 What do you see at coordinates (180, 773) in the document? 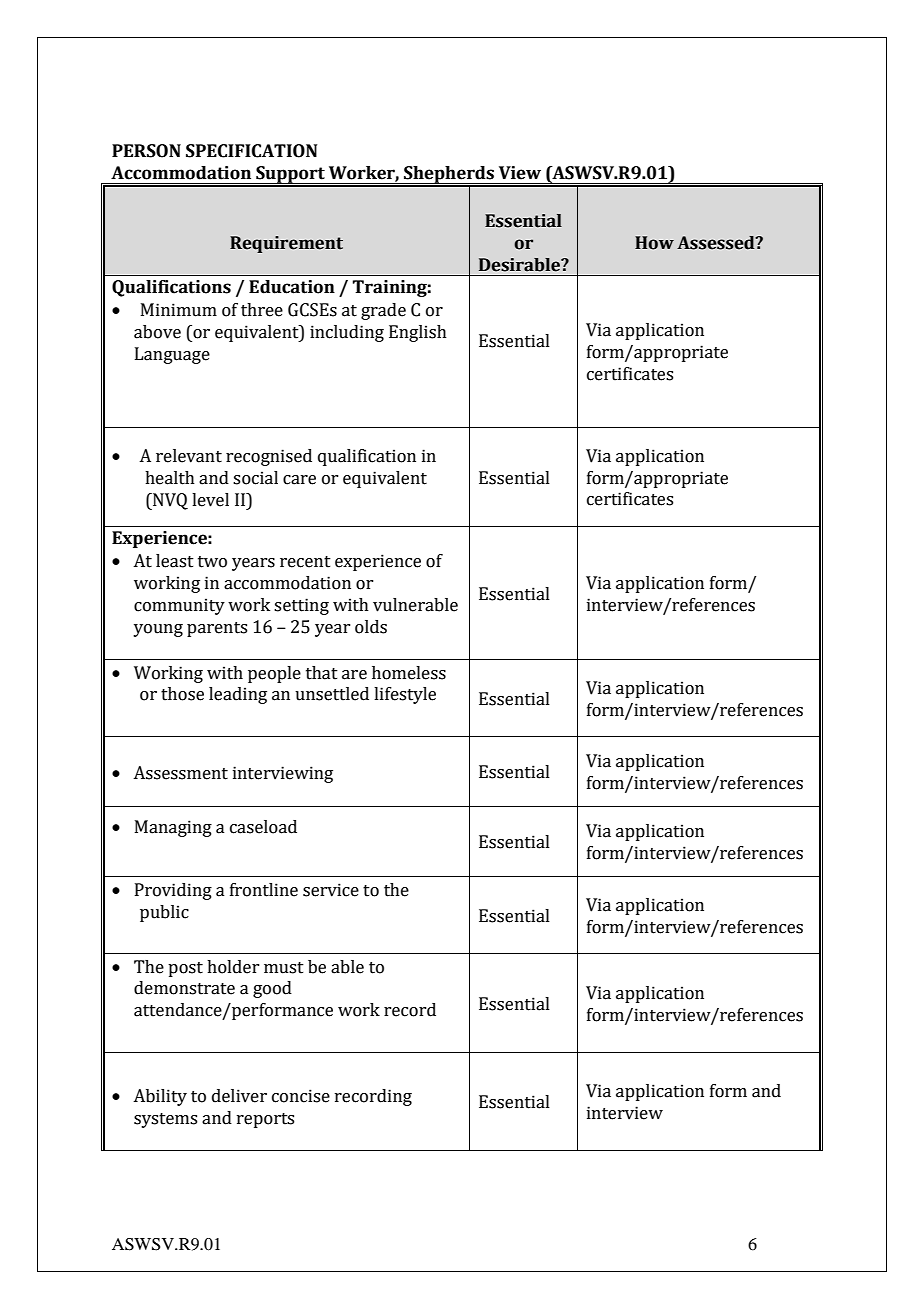
I see `Assessment` at bounding box center [180, 773].
